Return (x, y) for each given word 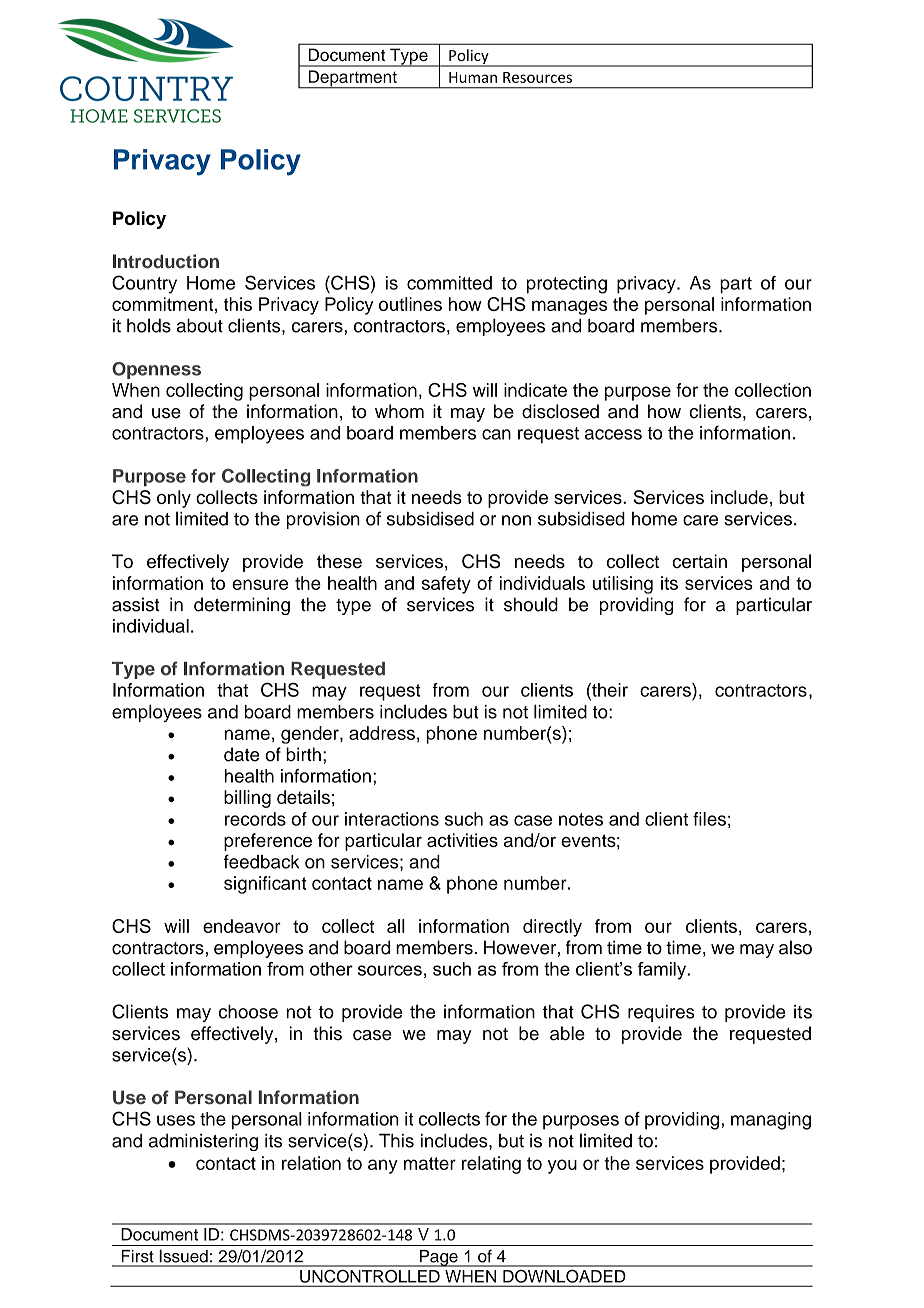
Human (473, 77)
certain (699, 561)
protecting (567, 285)
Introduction (166, 261)
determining (242, 606)
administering (203, 1142)
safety (446, 585)
